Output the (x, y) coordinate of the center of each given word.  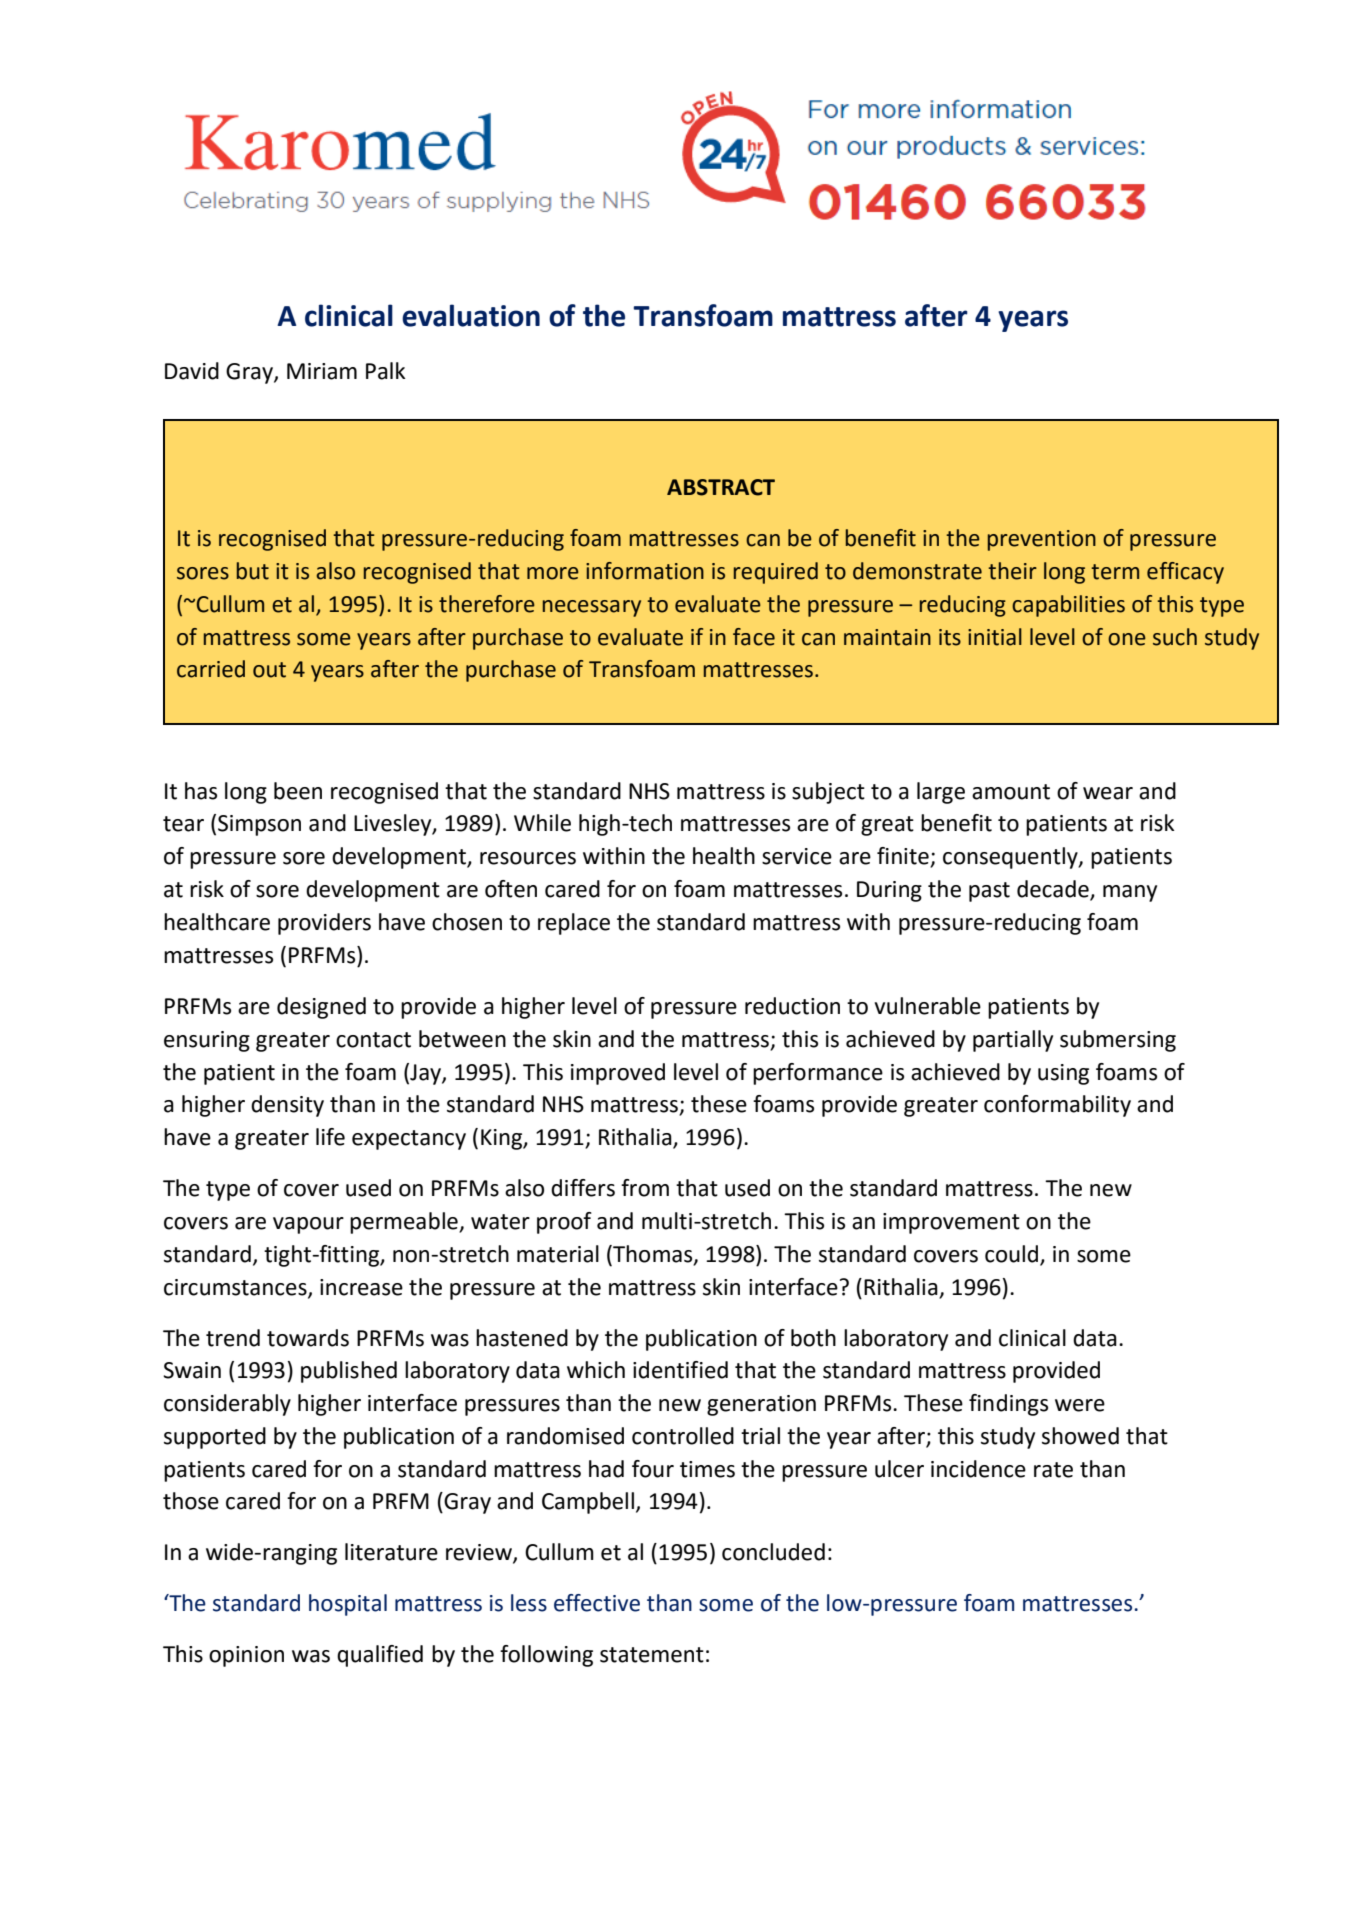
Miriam (322, 371)
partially (1013, 1041)
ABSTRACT (721, 487)
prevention (1042, 540)
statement (652, 1655)
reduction (792, 1006)
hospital (348, 1605)
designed (321, 1008)
